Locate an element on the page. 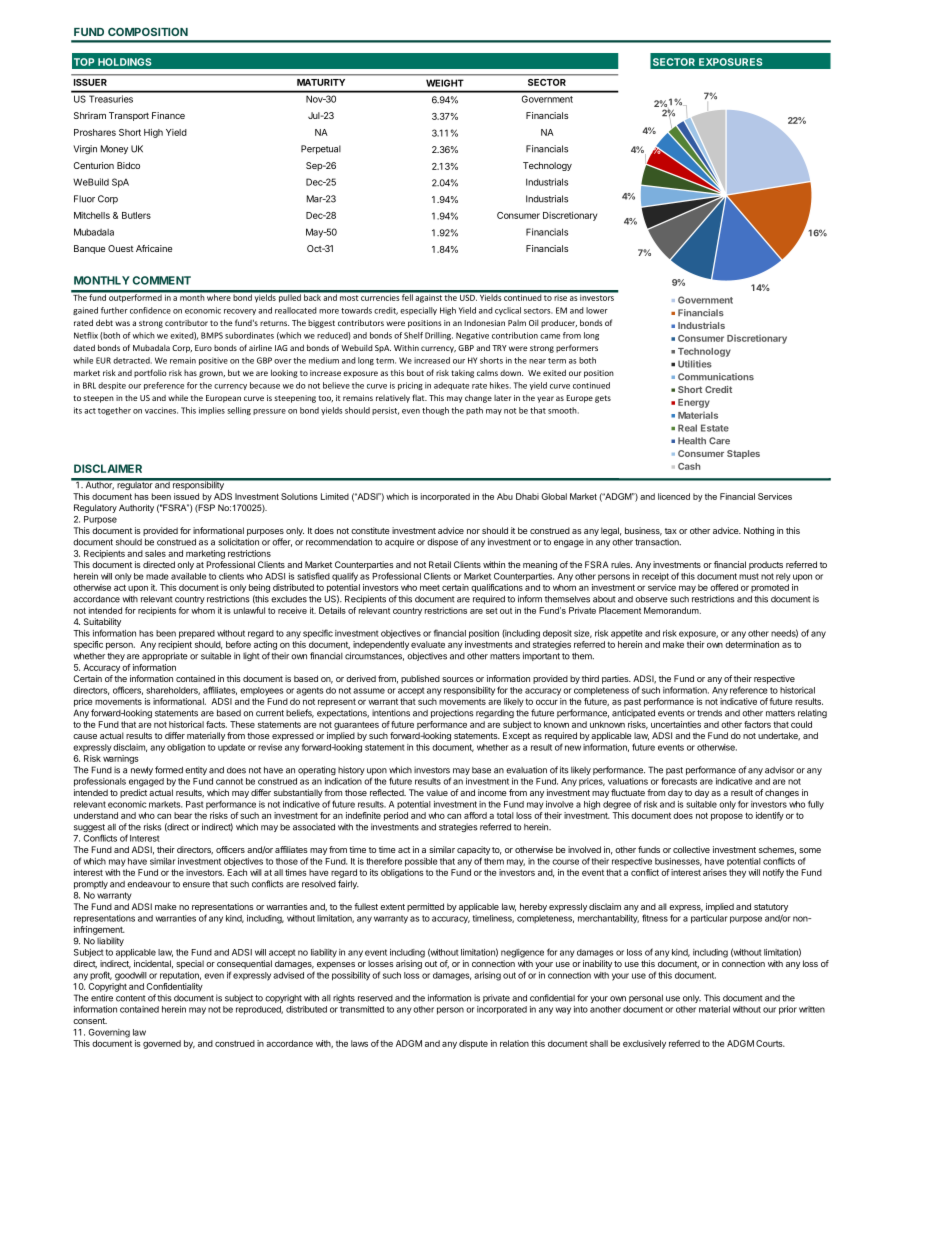 The width and height of the page is (952, 1233). Finance is located at coordinates (168, 115).
